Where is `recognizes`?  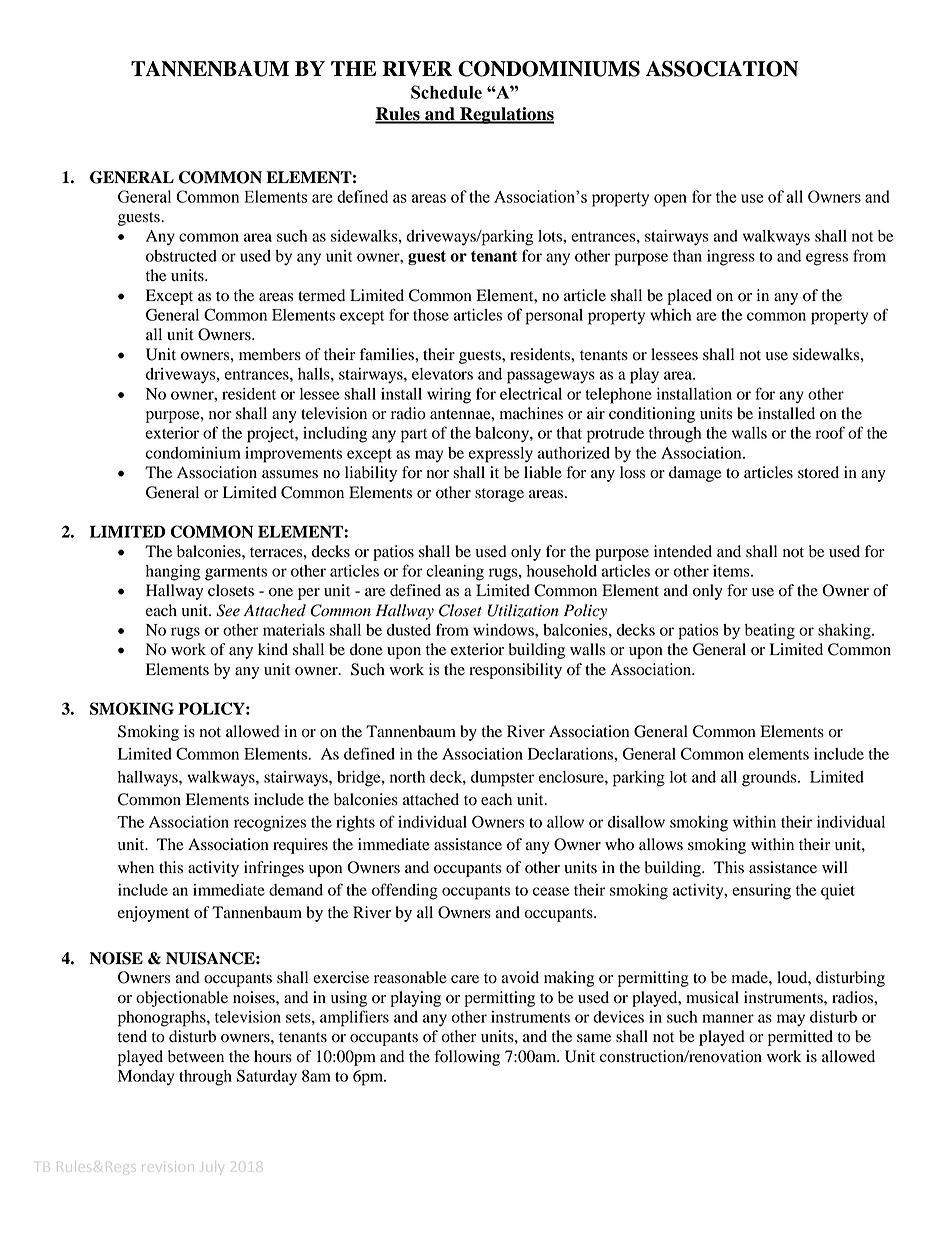 recognizes is located at coordinates (270, 824).
